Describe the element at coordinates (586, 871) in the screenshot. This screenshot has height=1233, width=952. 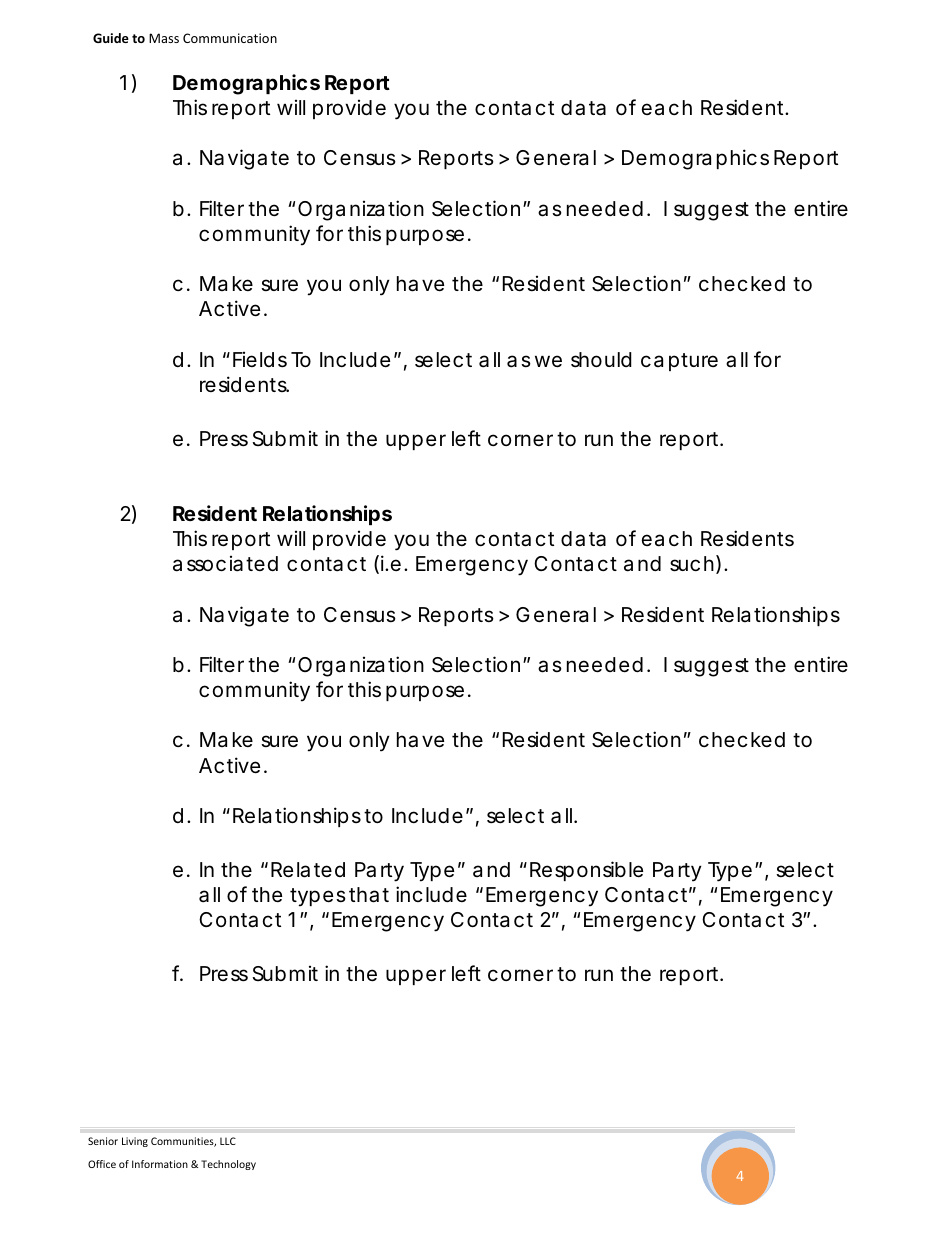
I see `Responsible` at that location.
